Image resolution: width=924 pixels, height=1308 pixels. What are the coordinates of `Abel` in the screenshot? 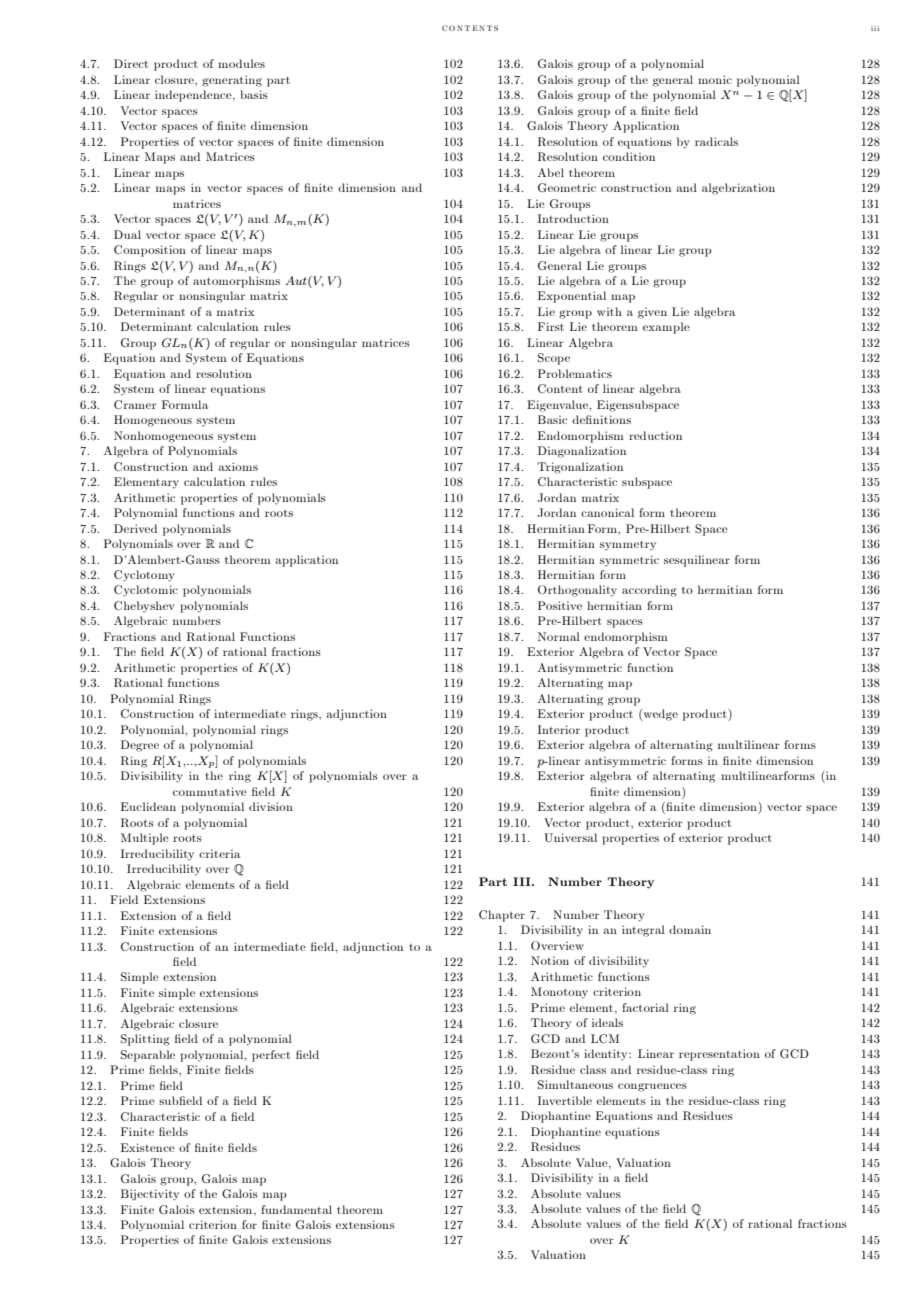 It's located at (551, 172).
